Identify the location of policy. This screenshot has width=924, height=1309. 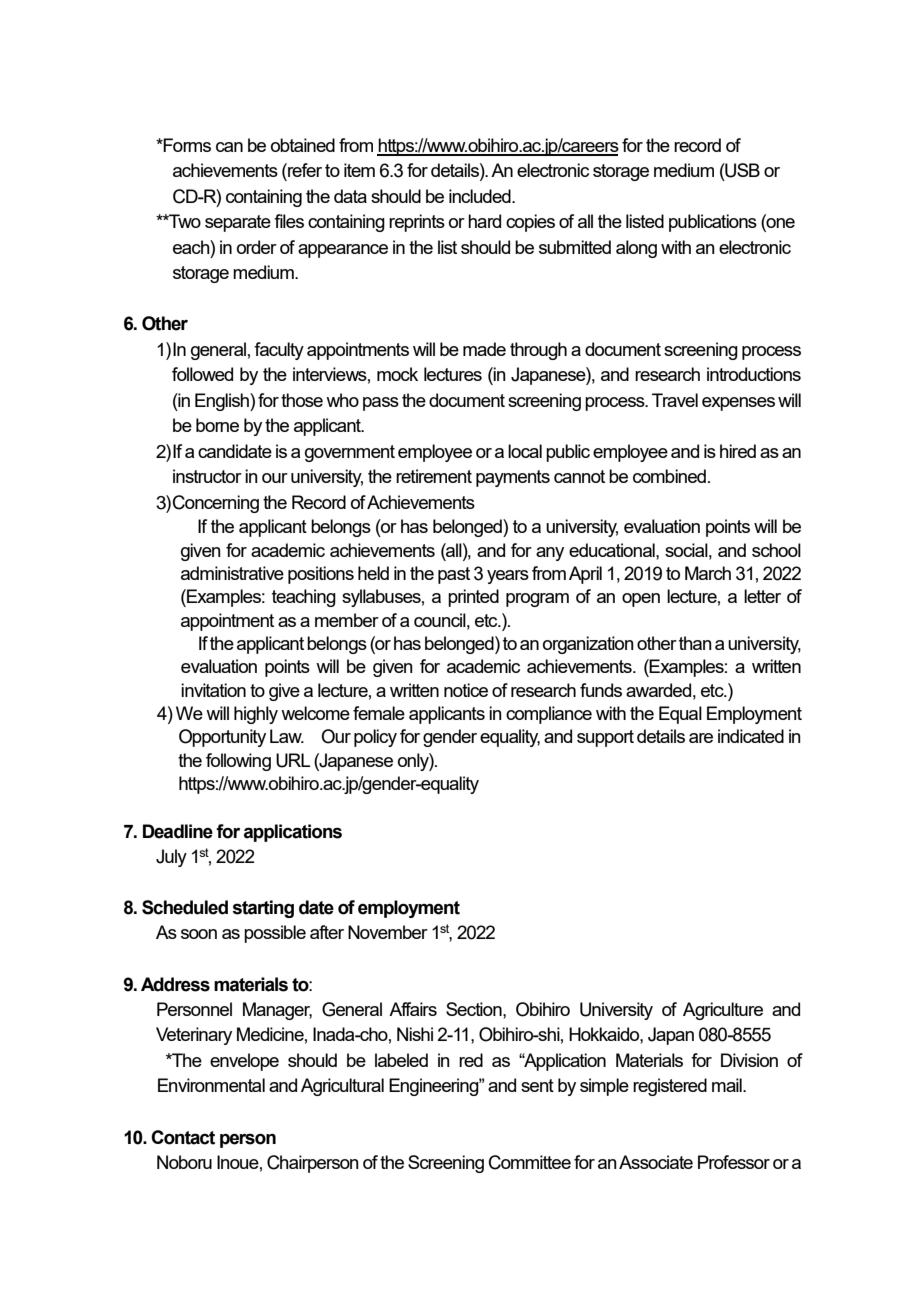
(375, 738).
